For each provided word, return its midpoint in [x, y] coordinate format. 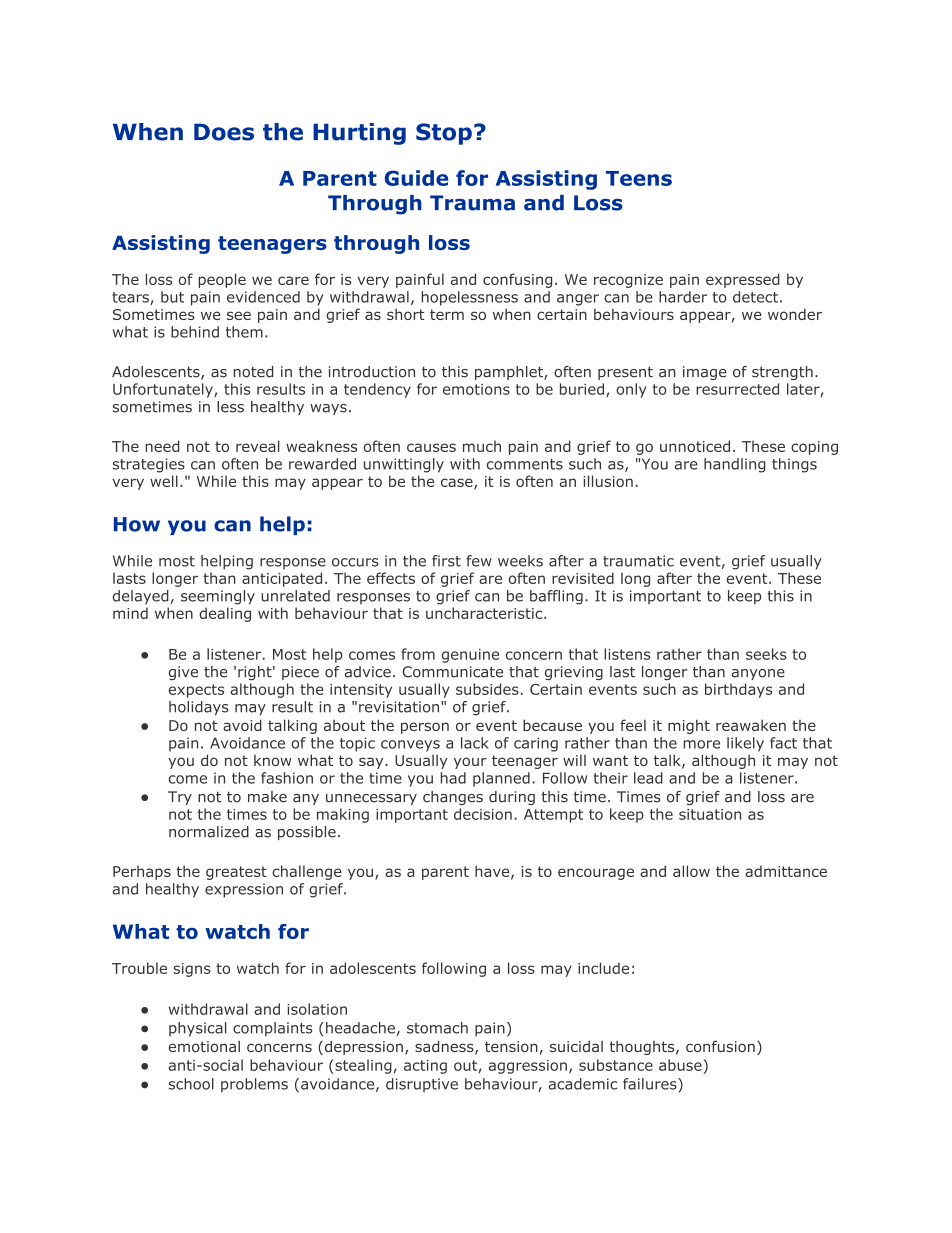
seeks [766, 654]
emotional [204, 1046]
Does [224, 132]
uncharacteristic [485, 613]
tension [511, 1046]
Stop [444, 134]
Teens [639, 178]
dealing [225, 614]
